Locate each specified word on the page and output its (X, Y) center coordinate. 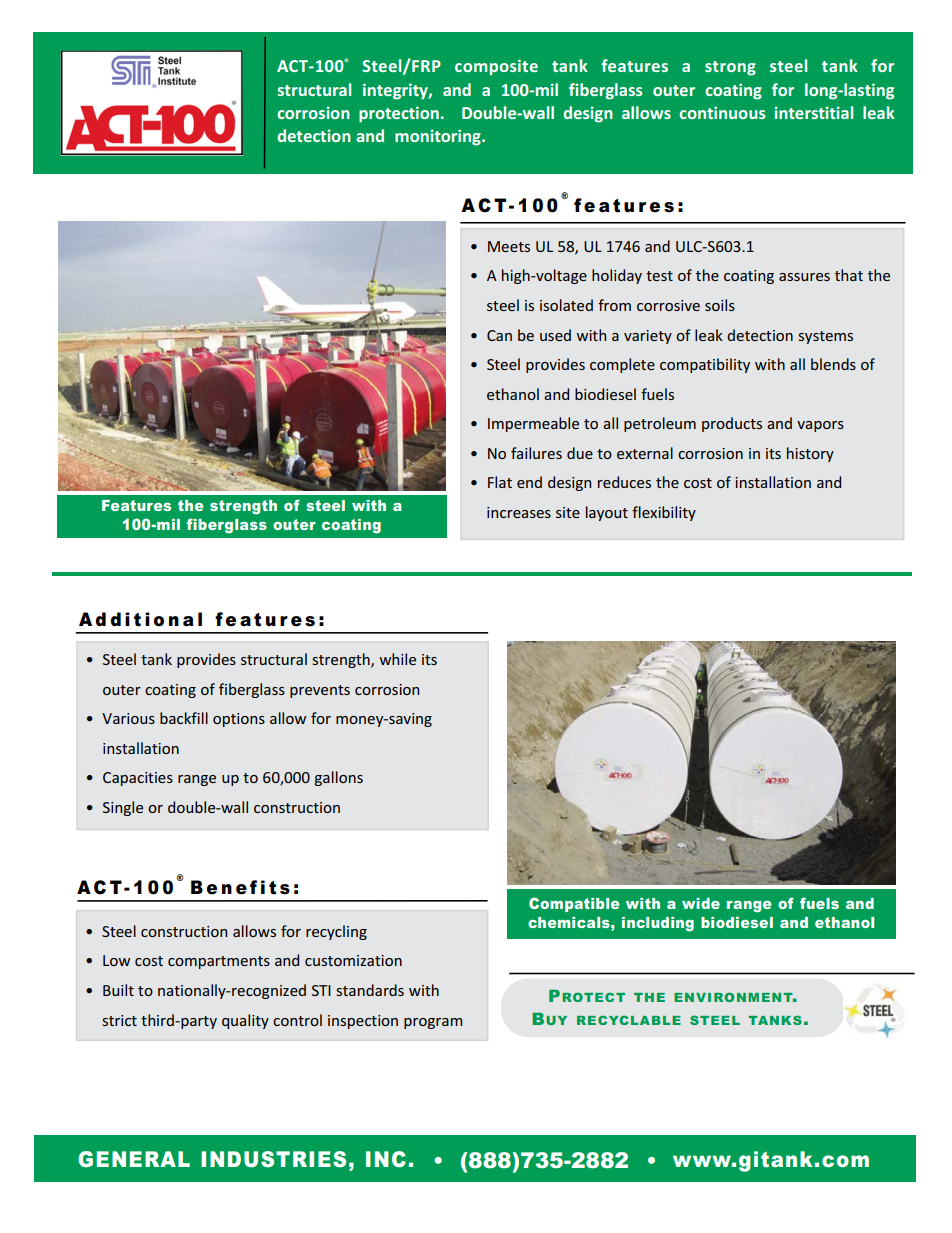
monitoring (439, 137)
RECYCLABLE (629, 1020)
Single (123, 808)
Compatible (574, 904)
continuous (722, 112)
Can (499, 335)
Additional (140, 619)
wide (701, 903)
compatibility (705, 365)
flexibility (664, 513)
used (555, 335)
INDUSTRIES (273, 1159)
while (397, 659)
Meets (509, 246)
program (433, 1023)
